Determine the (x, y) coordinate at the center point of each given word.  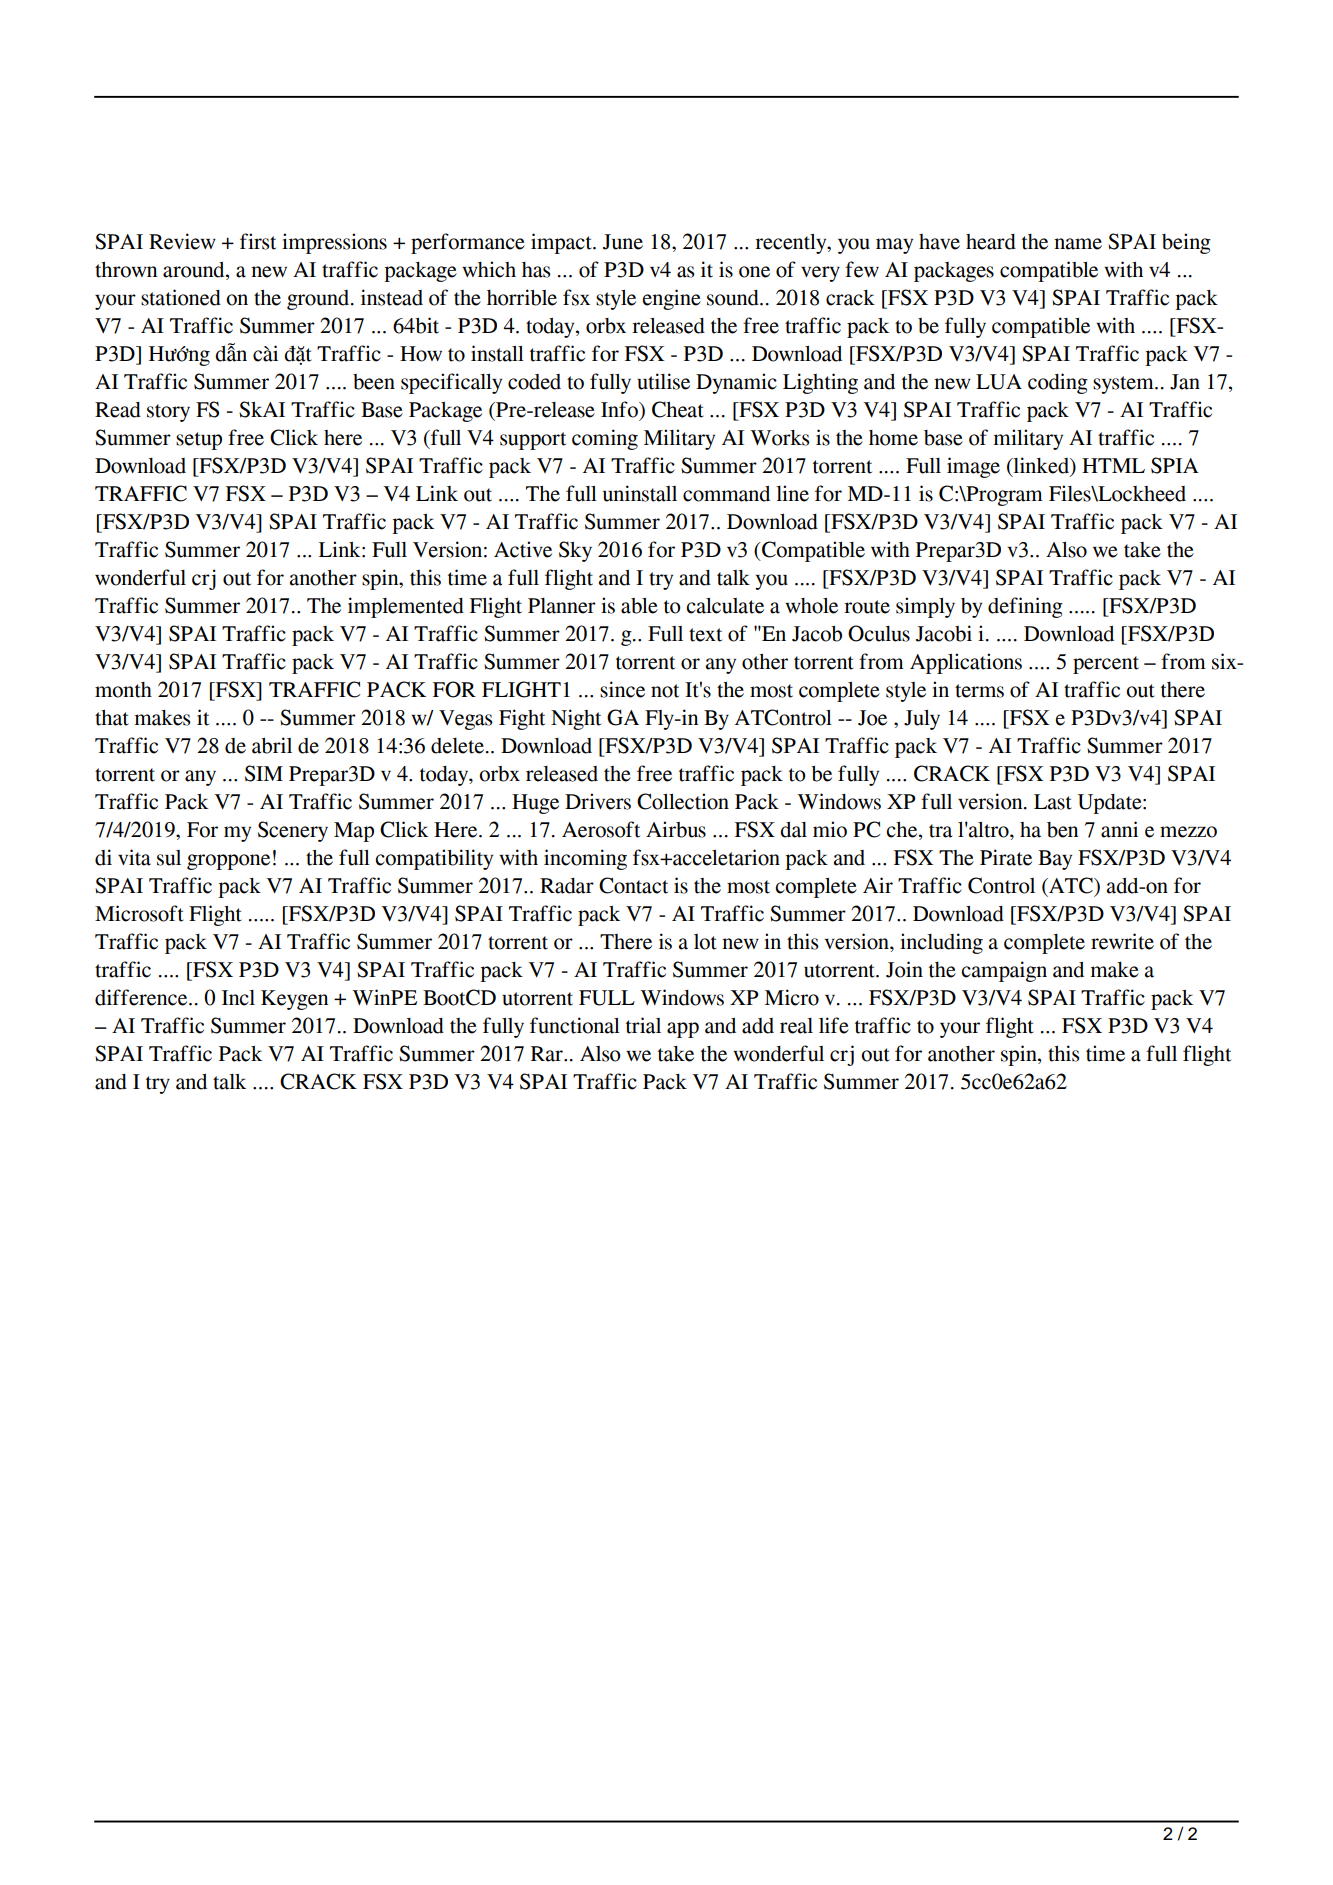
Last (1053, 802)
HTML (1113, 465)
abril (272, 745)
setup (199, 441)
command (726, 494)
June (623, 242)
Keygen (294, 1000)
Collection (683, 801)
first (258, 241)
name (1078, 244)
